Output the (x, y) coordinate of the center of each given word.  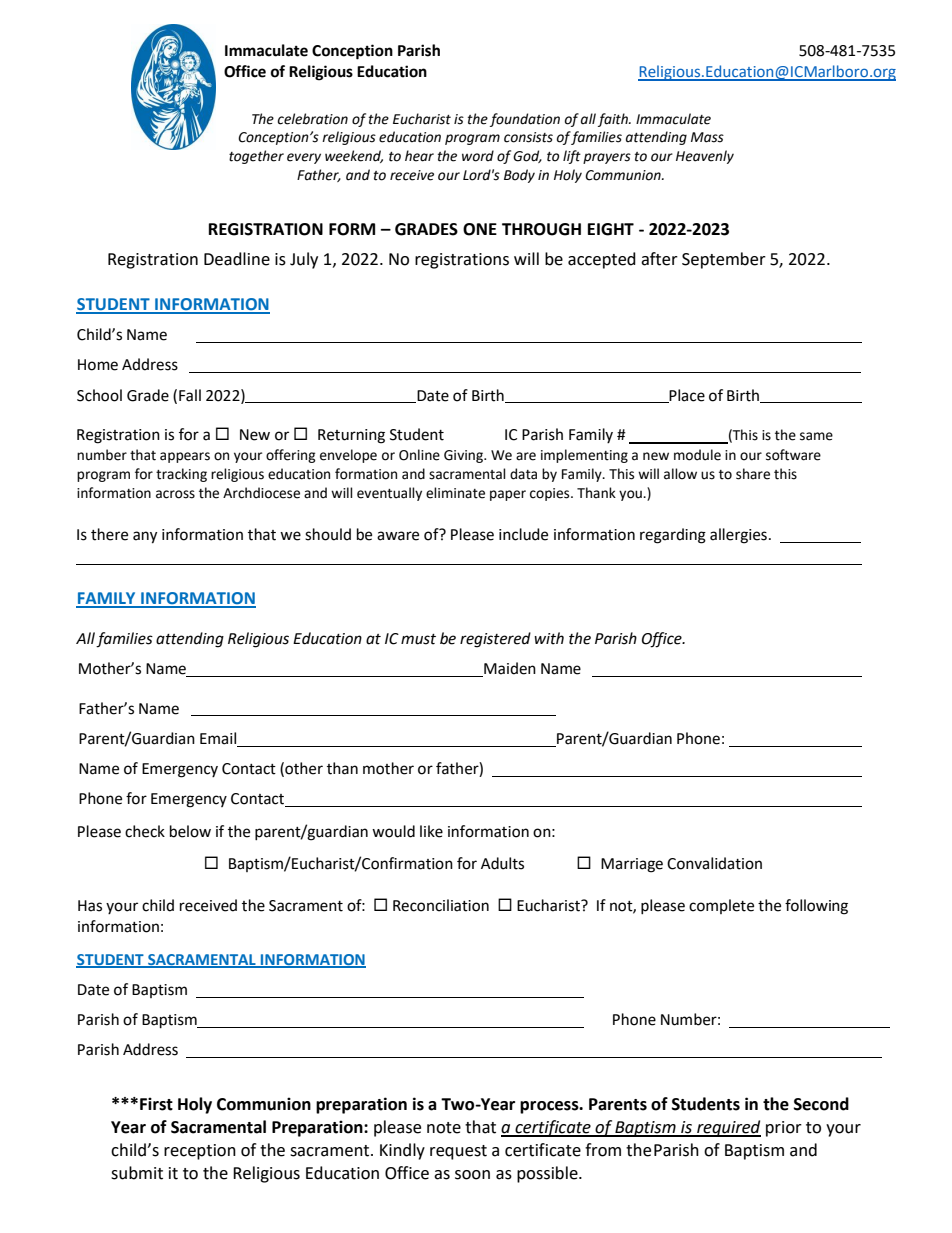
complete (721, 906)
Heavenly (705, 157)
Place (686, 396)
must (418, 639)
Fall (190, 395)
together (256, 157)
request (458, 1152)
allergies (738, 536)
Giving (464, 456)
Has (90, 906)
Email (219, 739)
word (478, 156)
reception (200, 1152)
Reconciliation (441, 905)
